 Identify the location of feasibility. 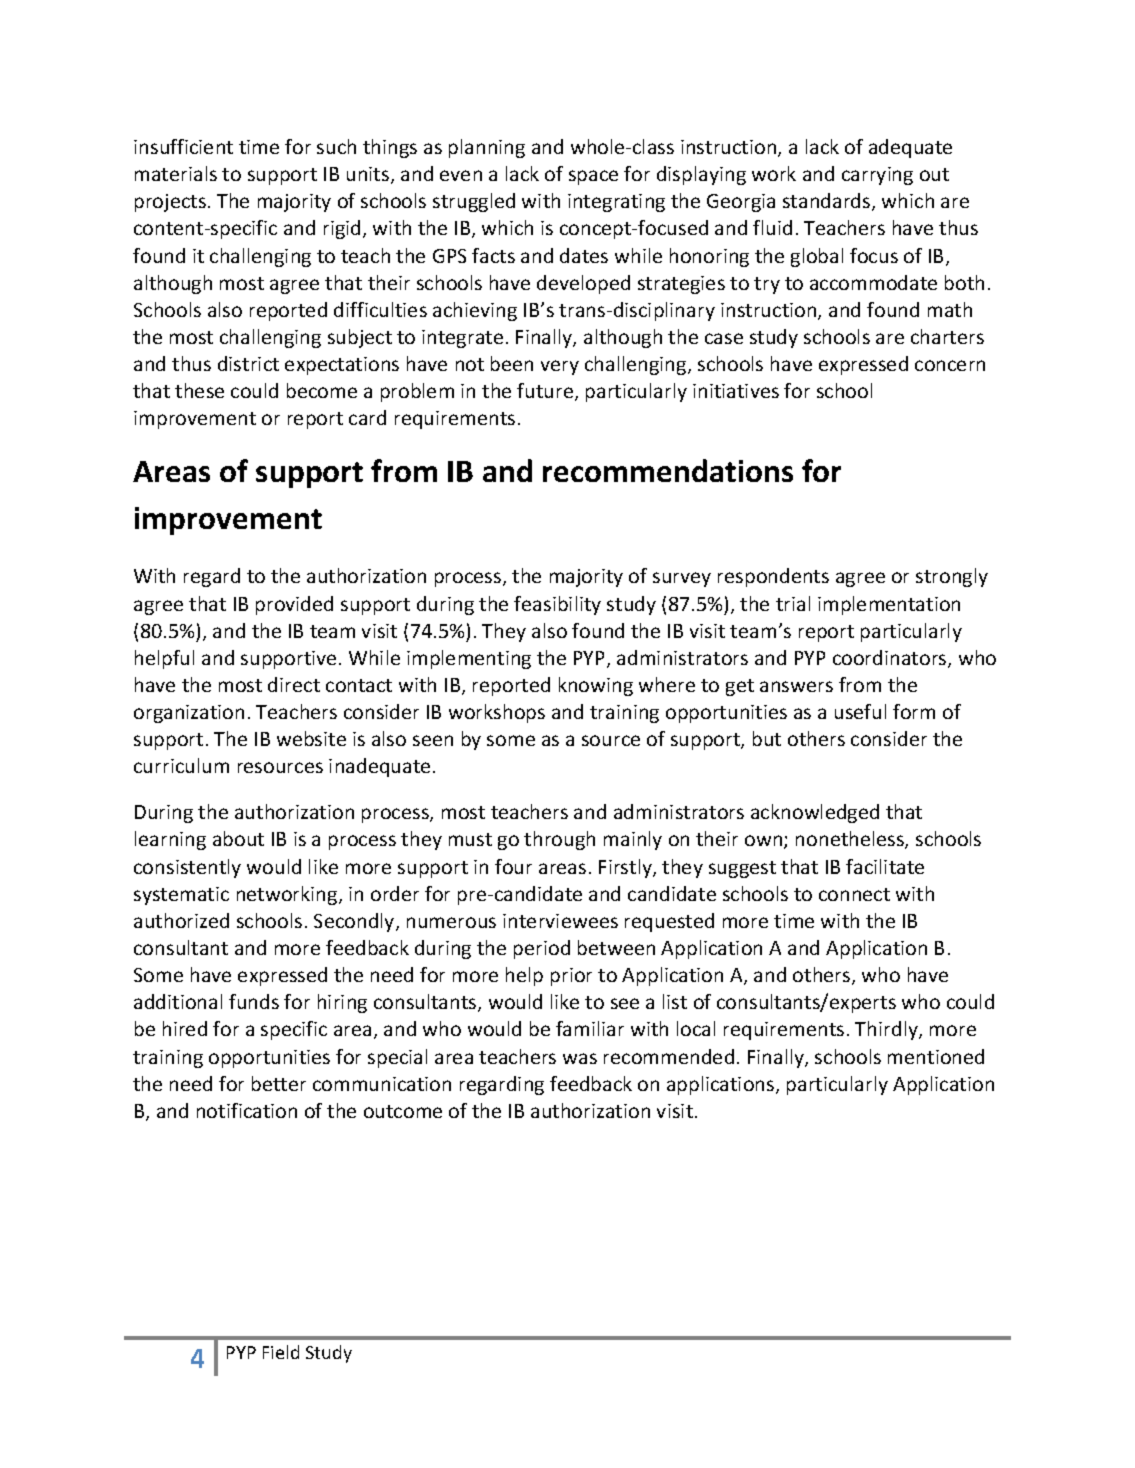
(557, 605).
